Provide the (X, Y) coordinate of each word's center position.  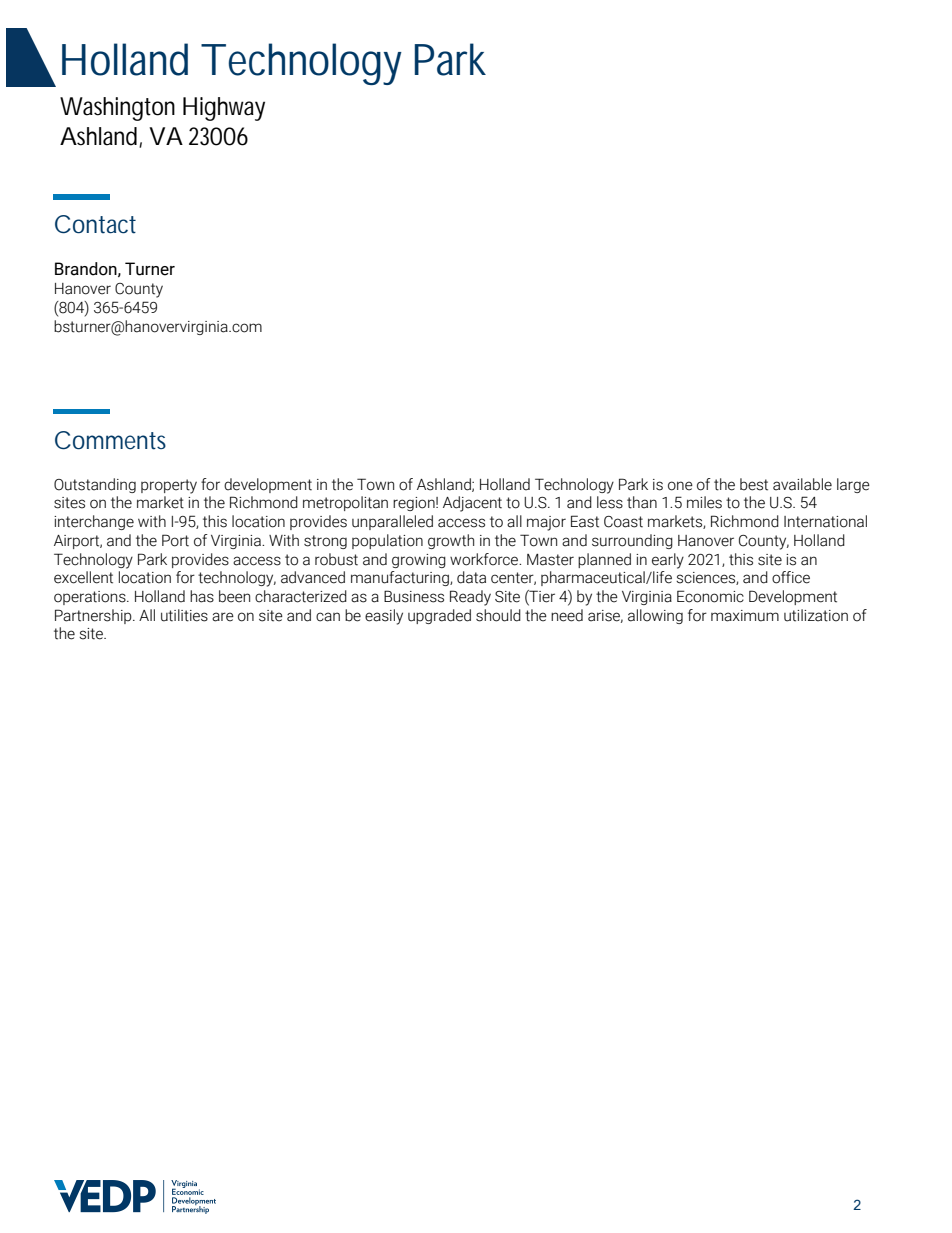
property (169, 486)
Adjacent (472, 504)
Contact (95, 224)
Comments (110, 440)
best (754, 484)
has (202, 596)
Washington (117, 109)
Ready (470, 598)
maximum (745, 616)
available (802, 484)
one (680, 486)
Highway (224, 109)
